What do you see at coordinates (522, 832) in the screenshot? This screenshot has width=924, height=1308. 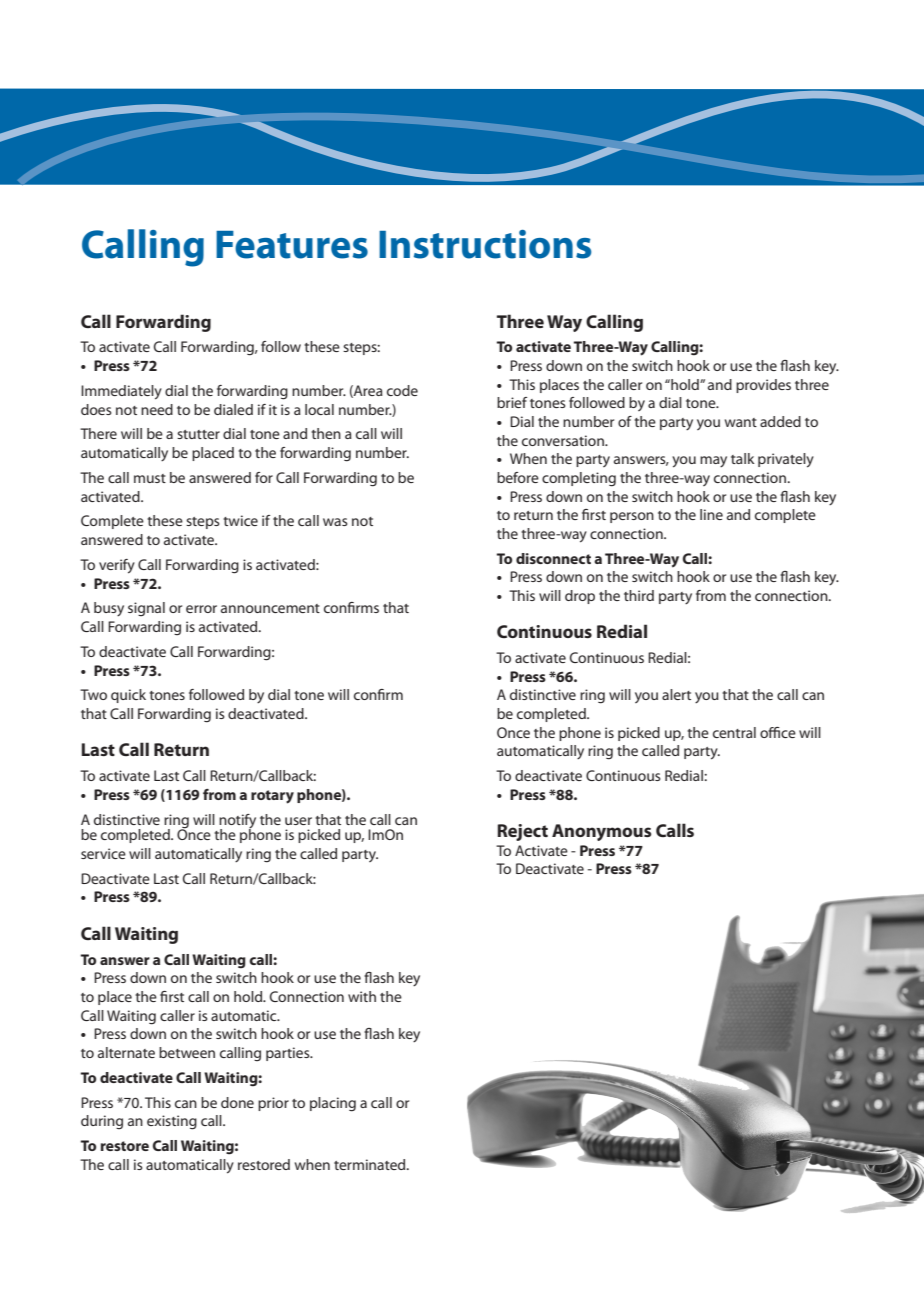 I see `Reject` at bounding box center [522, 832].
